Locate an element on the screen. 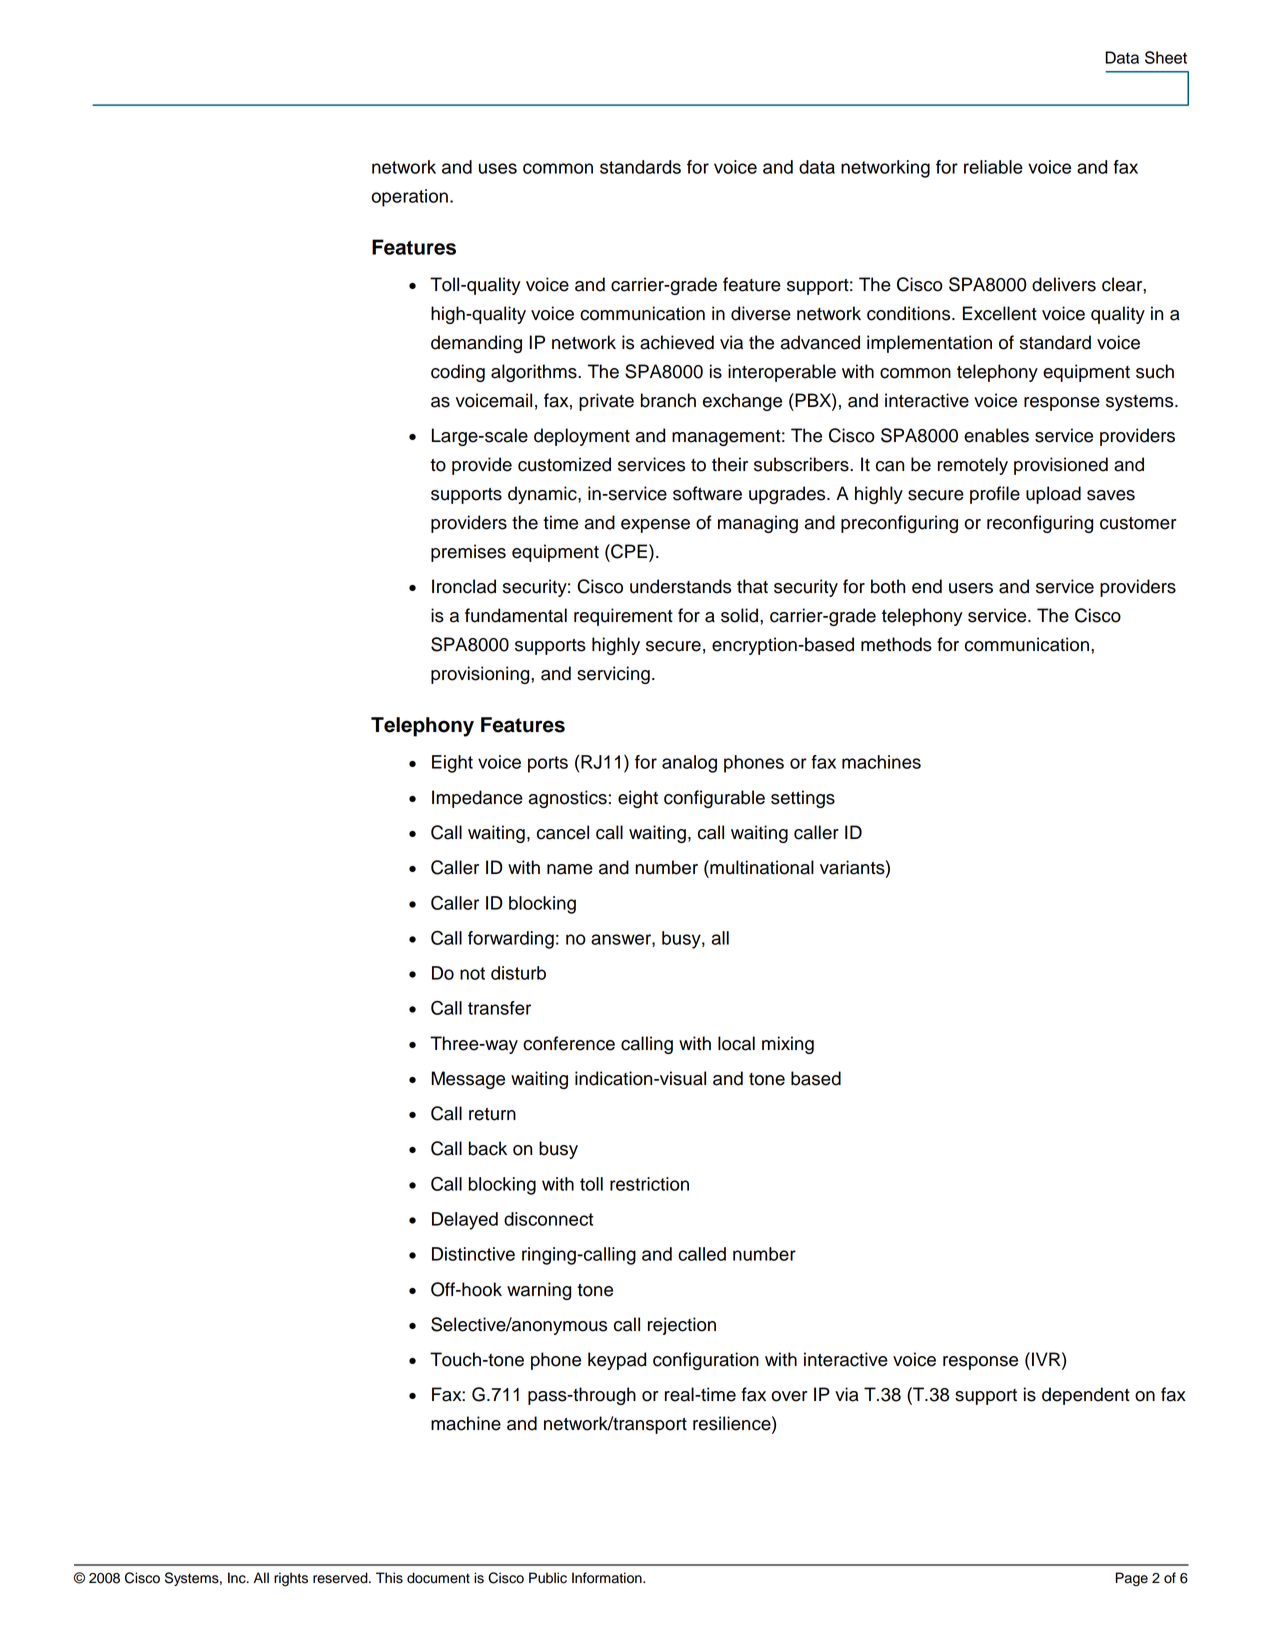 Image resolution: width=1262 pixels, height=1633 pixels. users is located at coordinates (971, 588).
